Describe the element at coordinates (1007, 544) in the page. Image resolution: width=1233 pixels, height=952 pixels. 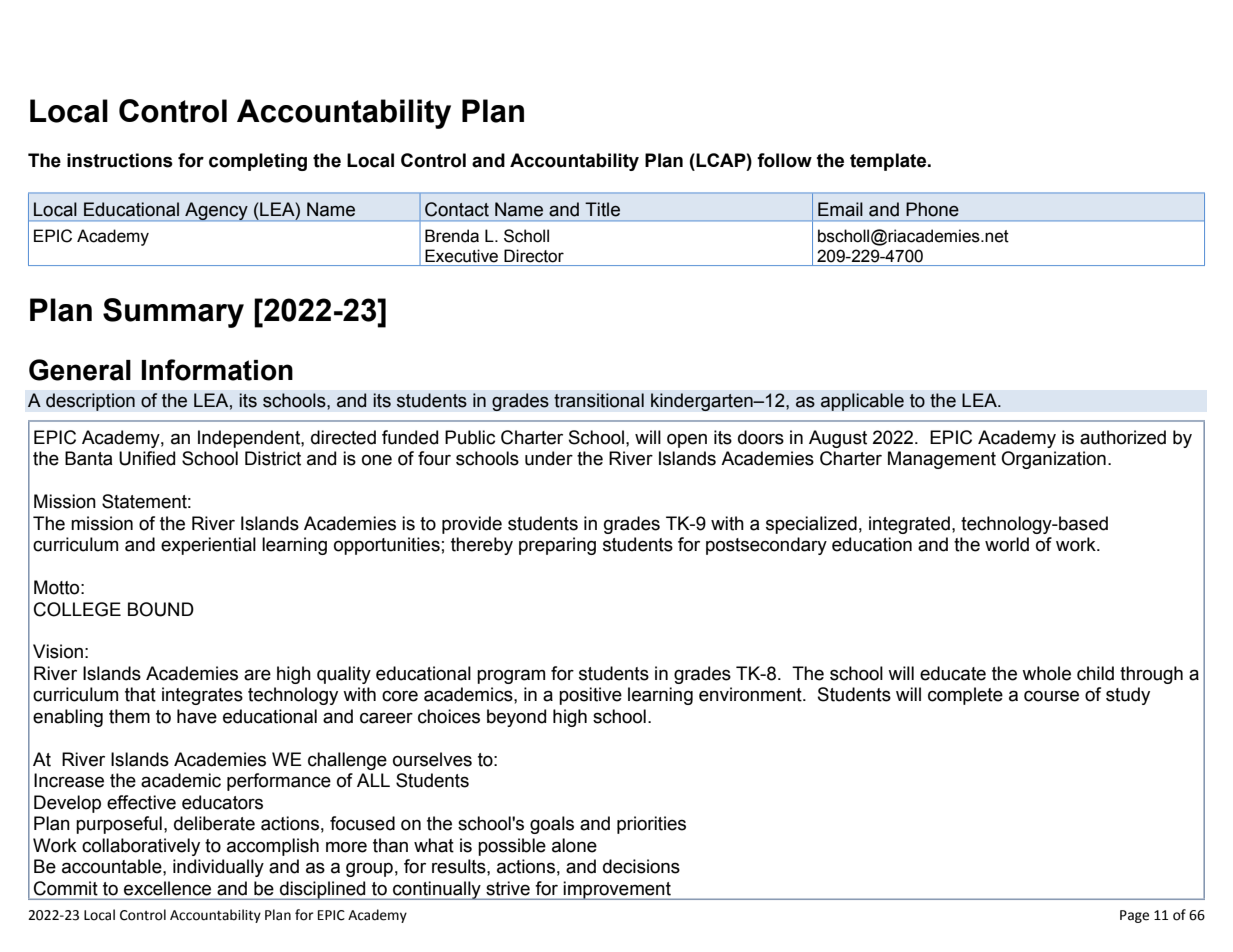
I see `world` at that location.
